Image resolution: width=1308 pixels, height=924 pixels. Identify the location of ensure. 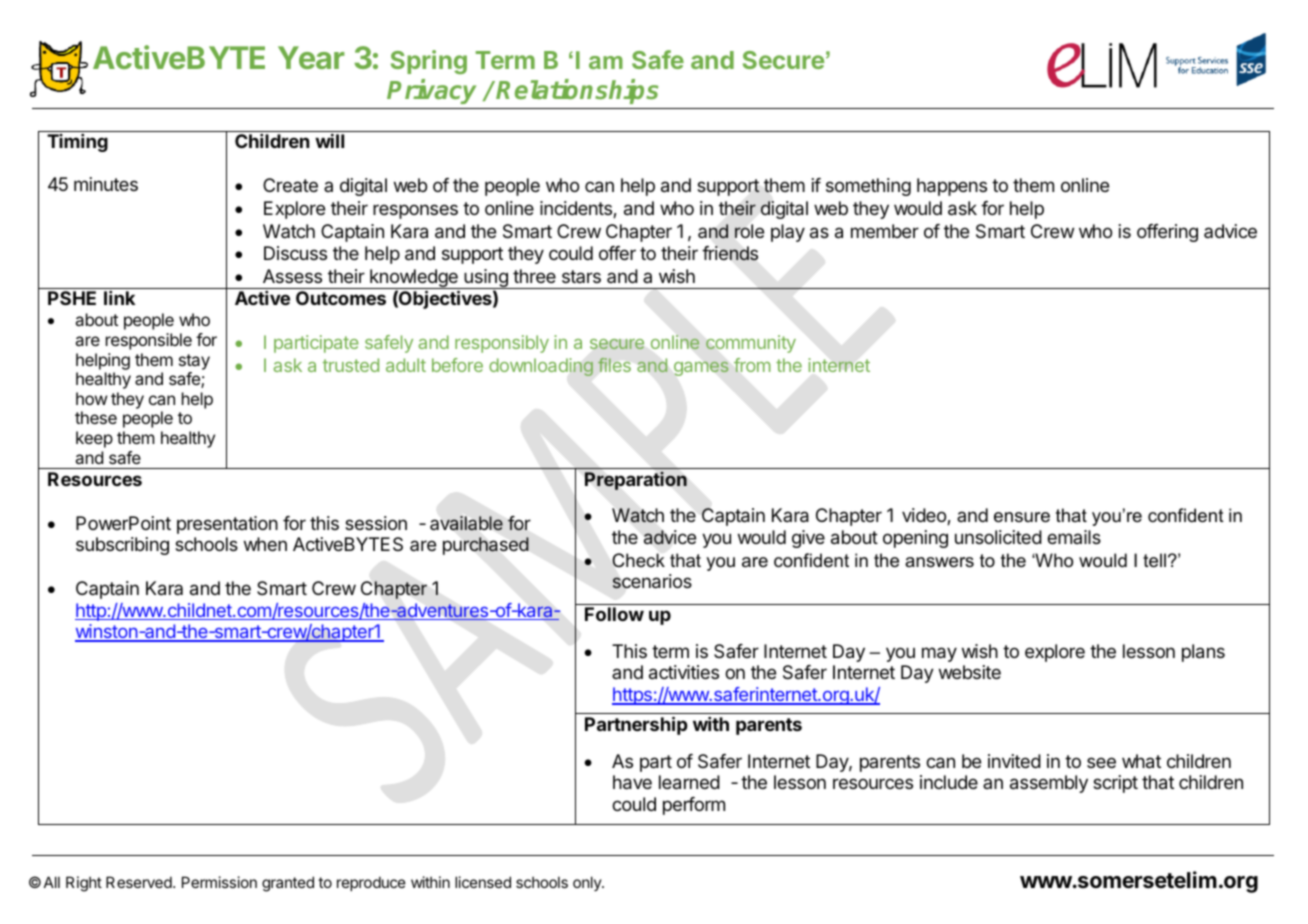
(1022, 517).
